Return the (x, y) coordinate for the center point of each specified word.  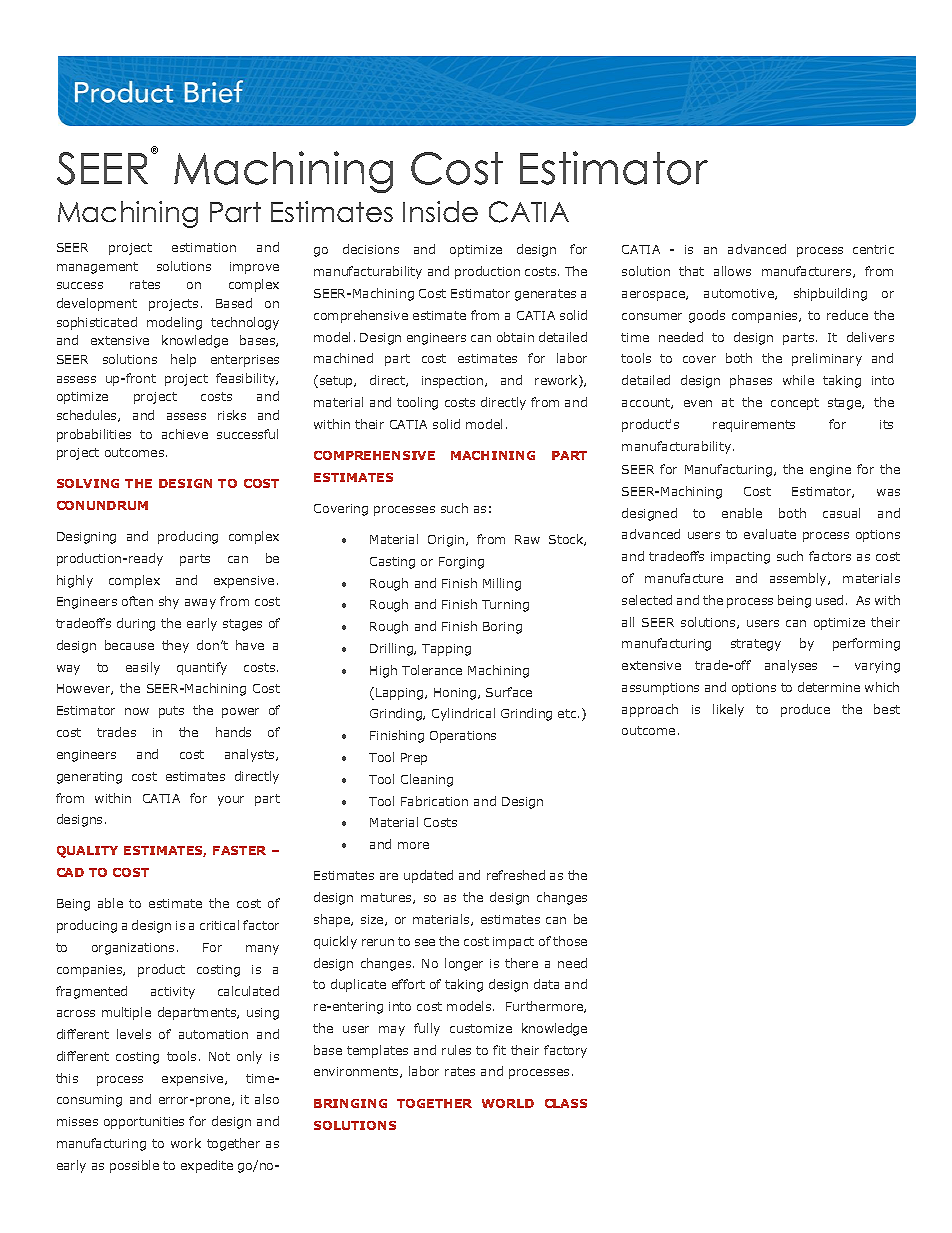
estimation (204, 247)
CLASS (566, 1103)
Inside (440, 211)
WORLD (508, 1103)
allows (732, 271)
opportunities (144, 1123)
